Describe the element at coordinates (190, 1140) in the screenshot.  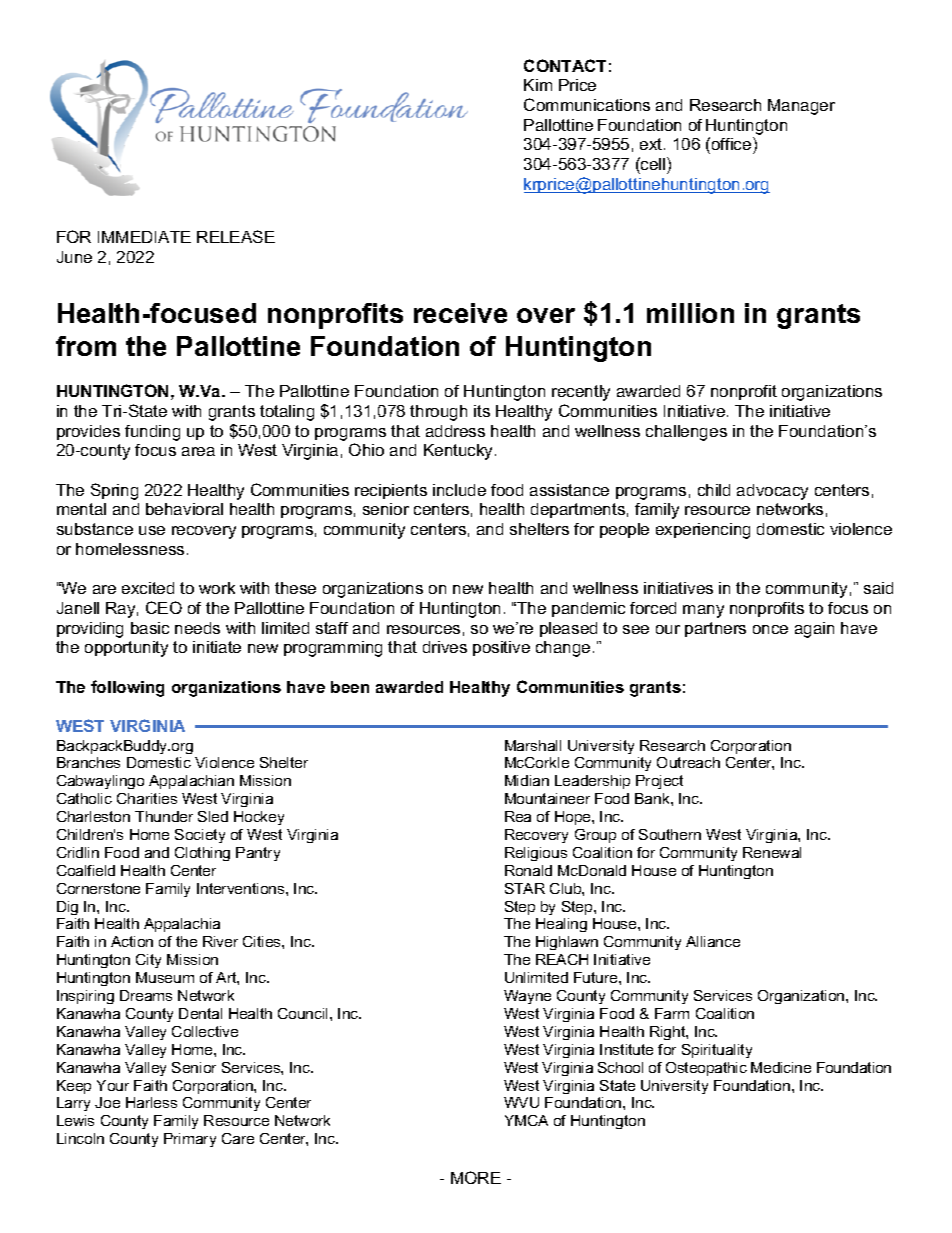
I see `Primary` at that location.
